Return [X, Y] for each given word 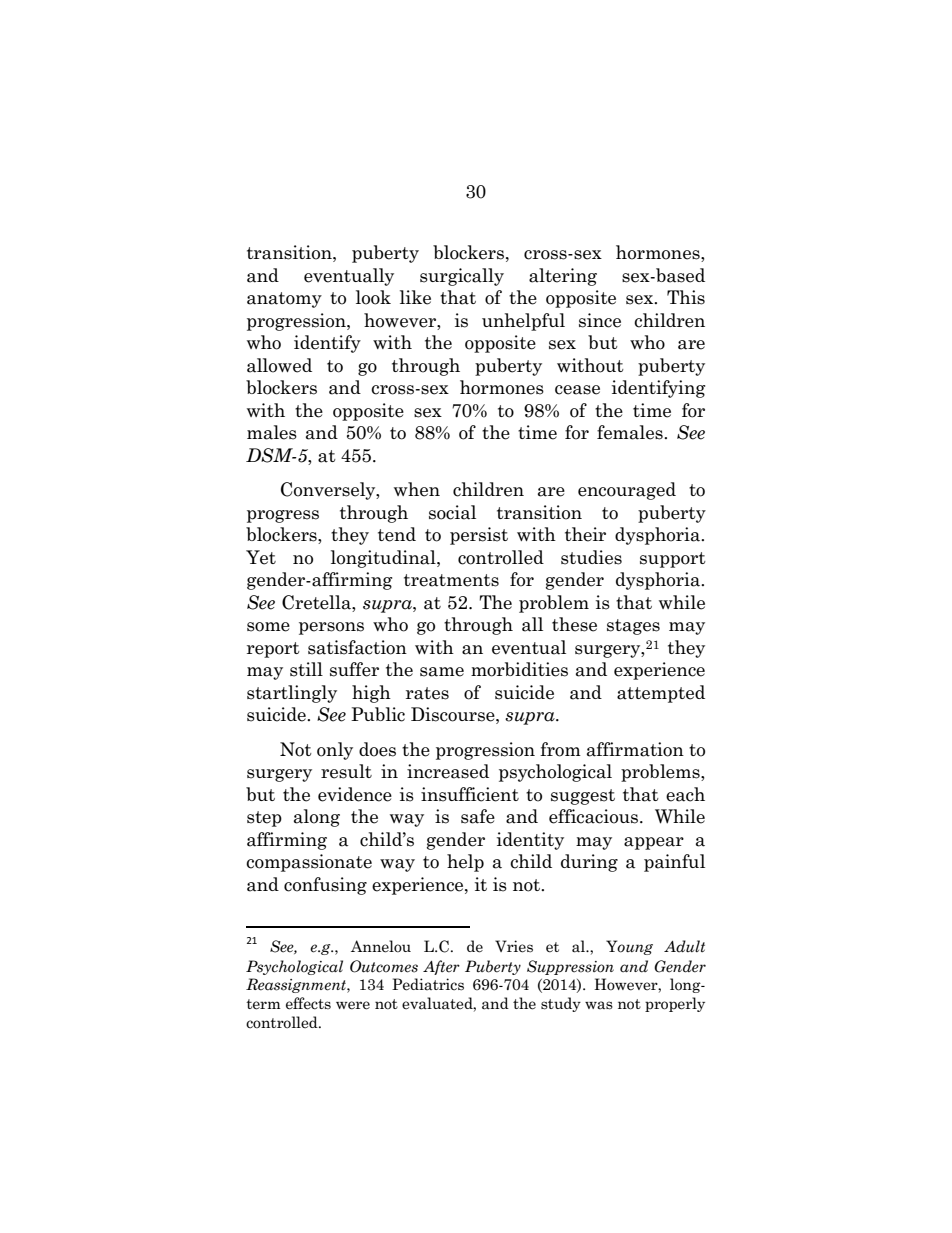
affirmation [635, 749]
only [335, 751]
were [353, 1005]
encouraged [627, 491]
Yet [261, 557]
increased [448, 771]
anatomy [284, 300]
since [600, 320]
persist [479, 536]
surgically [462, 277]
